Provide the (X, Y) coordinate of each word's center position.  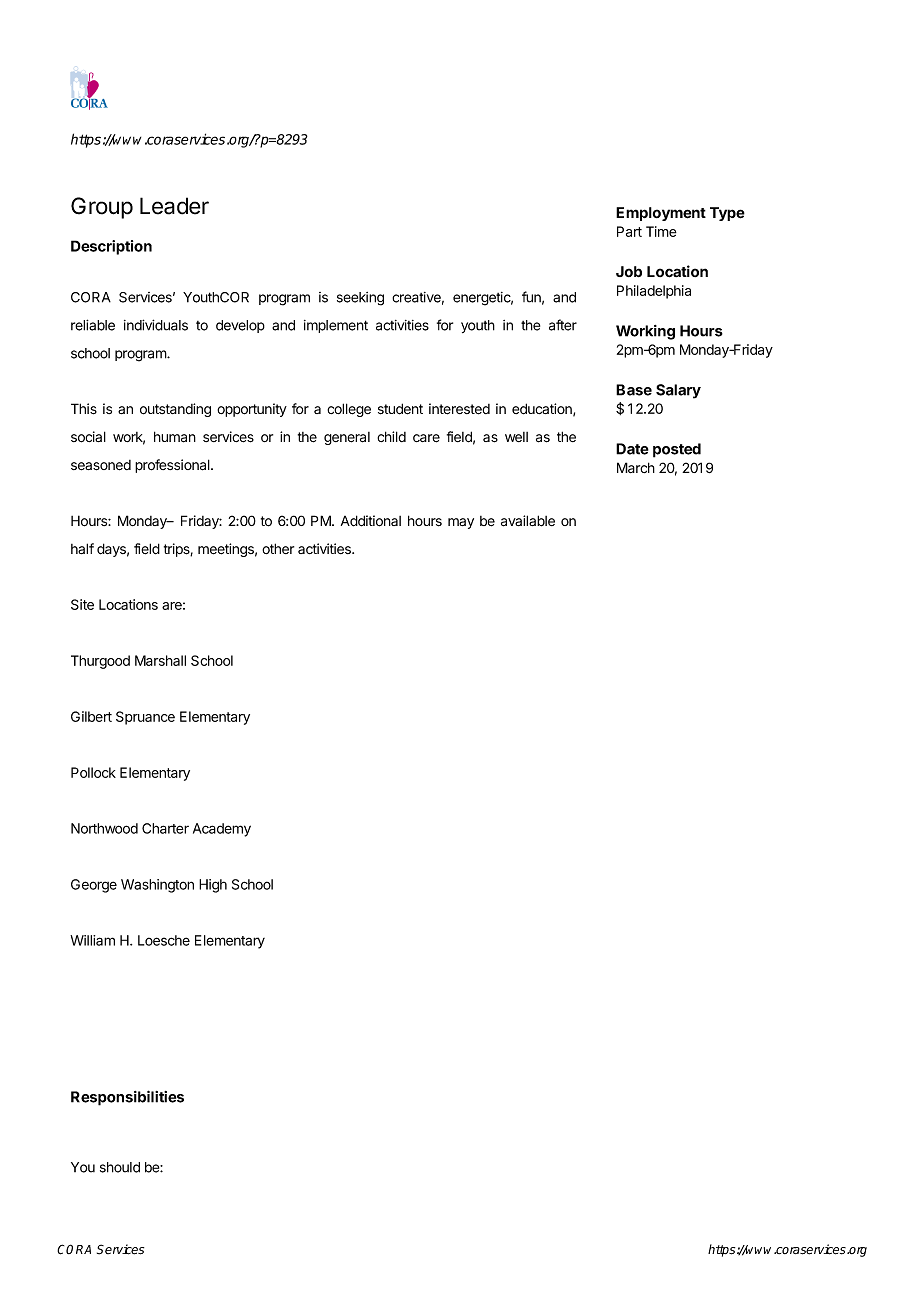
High (213, 886)
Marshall (160, 660)
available (528, 521)
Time (661, 231)
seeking (360, 299)
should (120, 1167)
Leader (174, 206)
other (278, 548)
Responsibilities (127, 1098)
